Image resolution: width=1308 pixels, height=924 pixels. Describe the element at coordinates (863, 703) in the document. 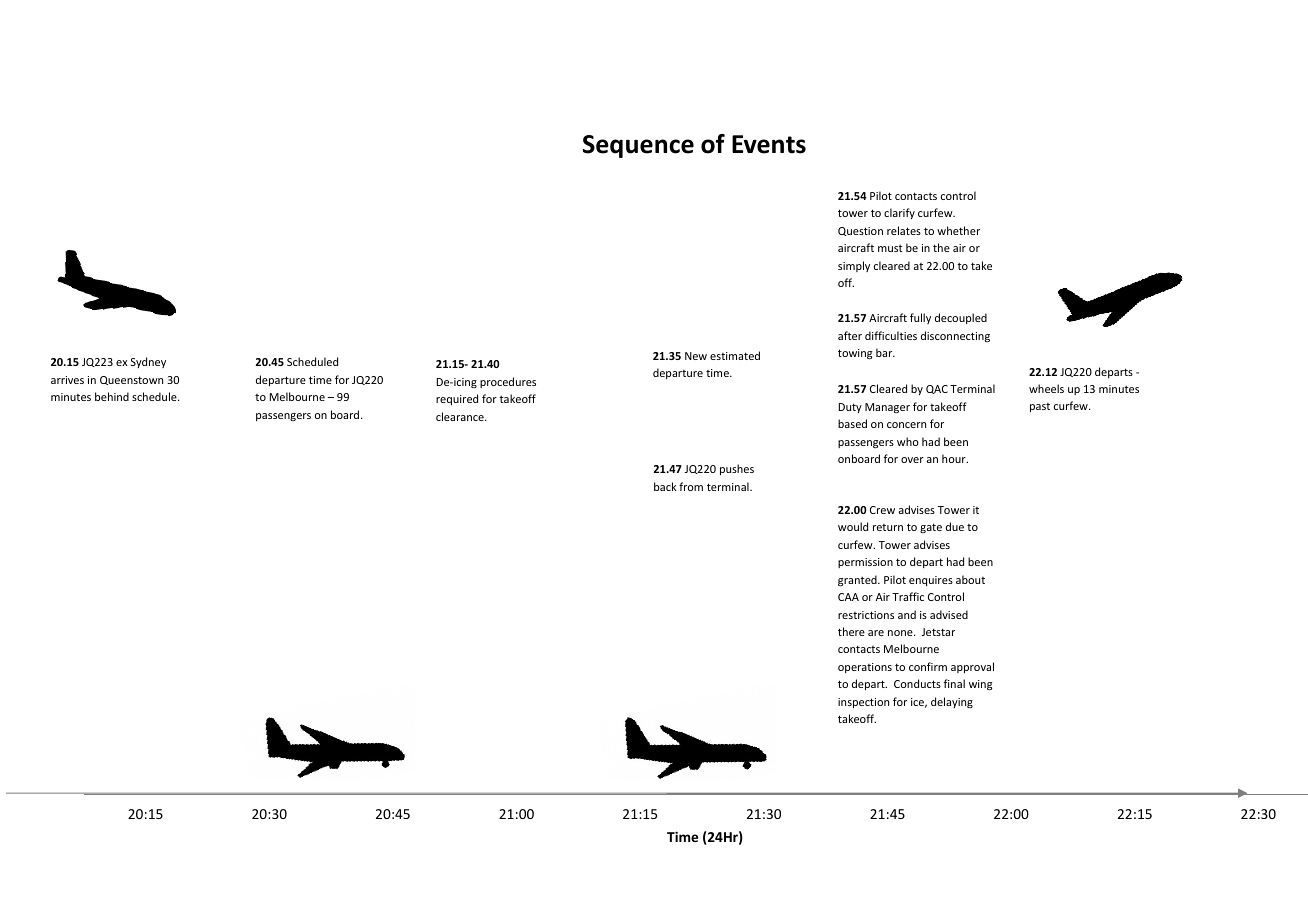

I see `inspection` at that location.
